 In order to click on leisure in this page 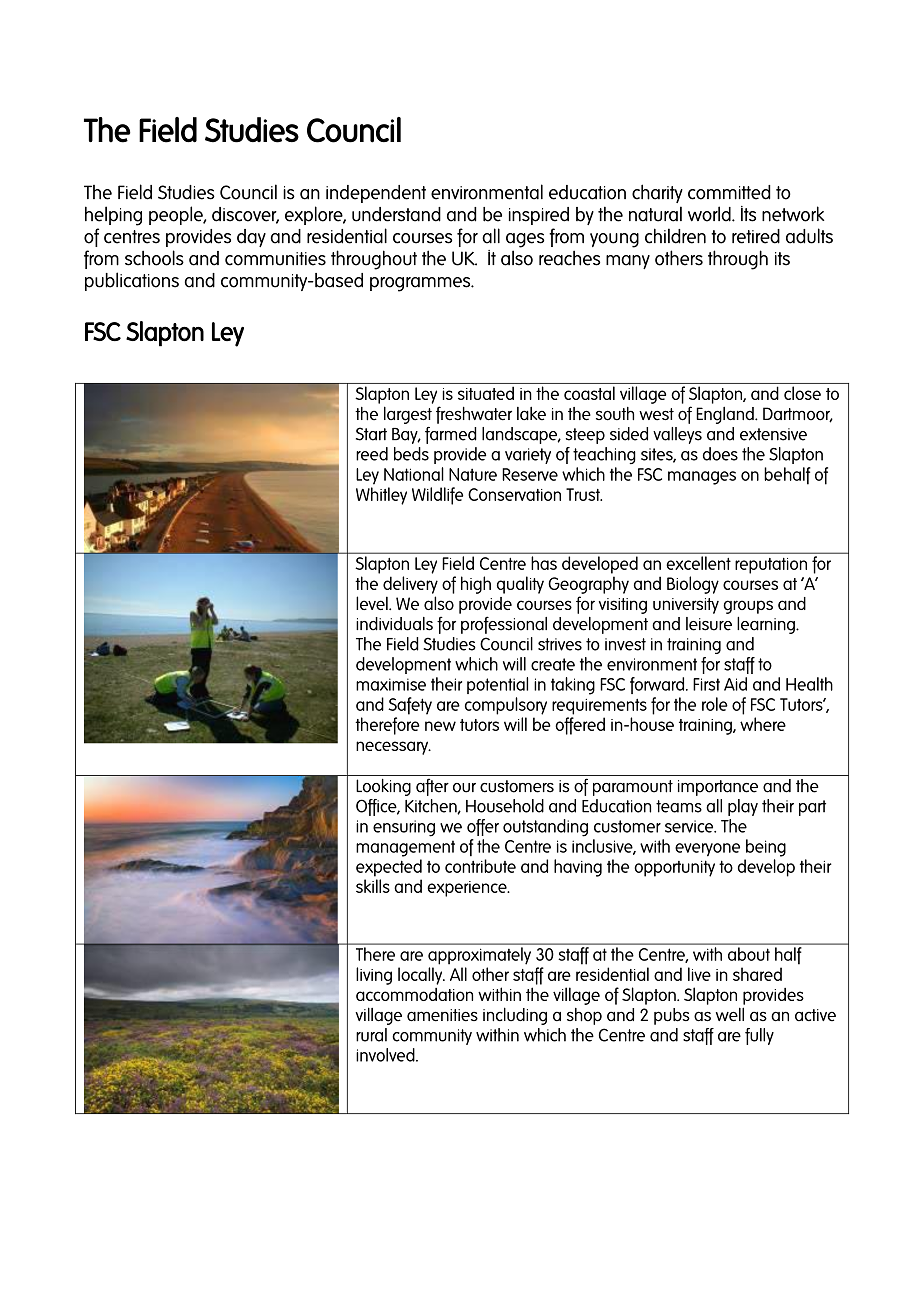, I will do `click(709, 624)`.
